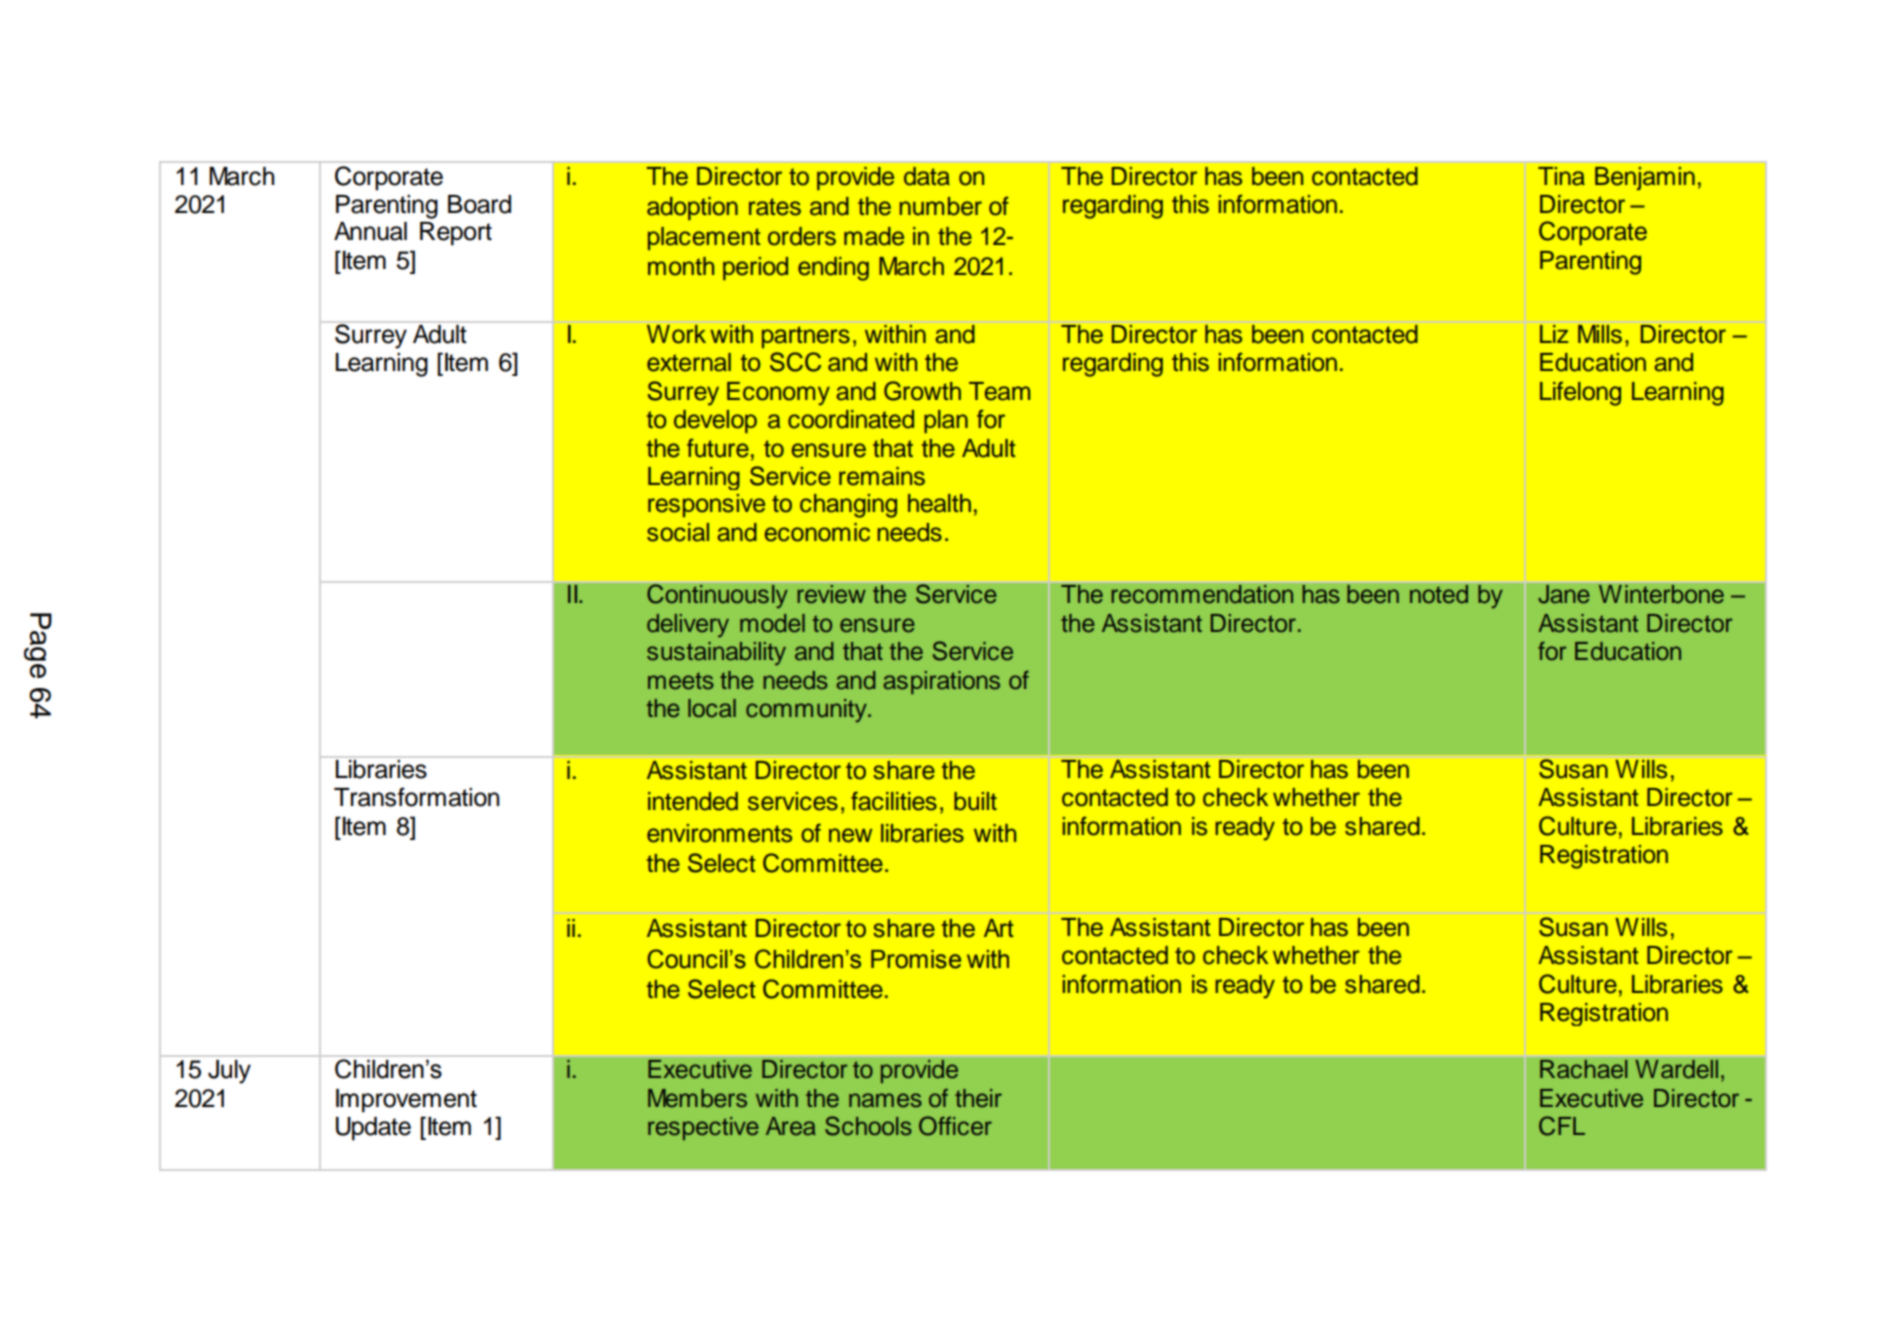  What do you see at coordinates (1562, 1126) in the image?
I see `CFL` at bounding box center [1562, 1126].
